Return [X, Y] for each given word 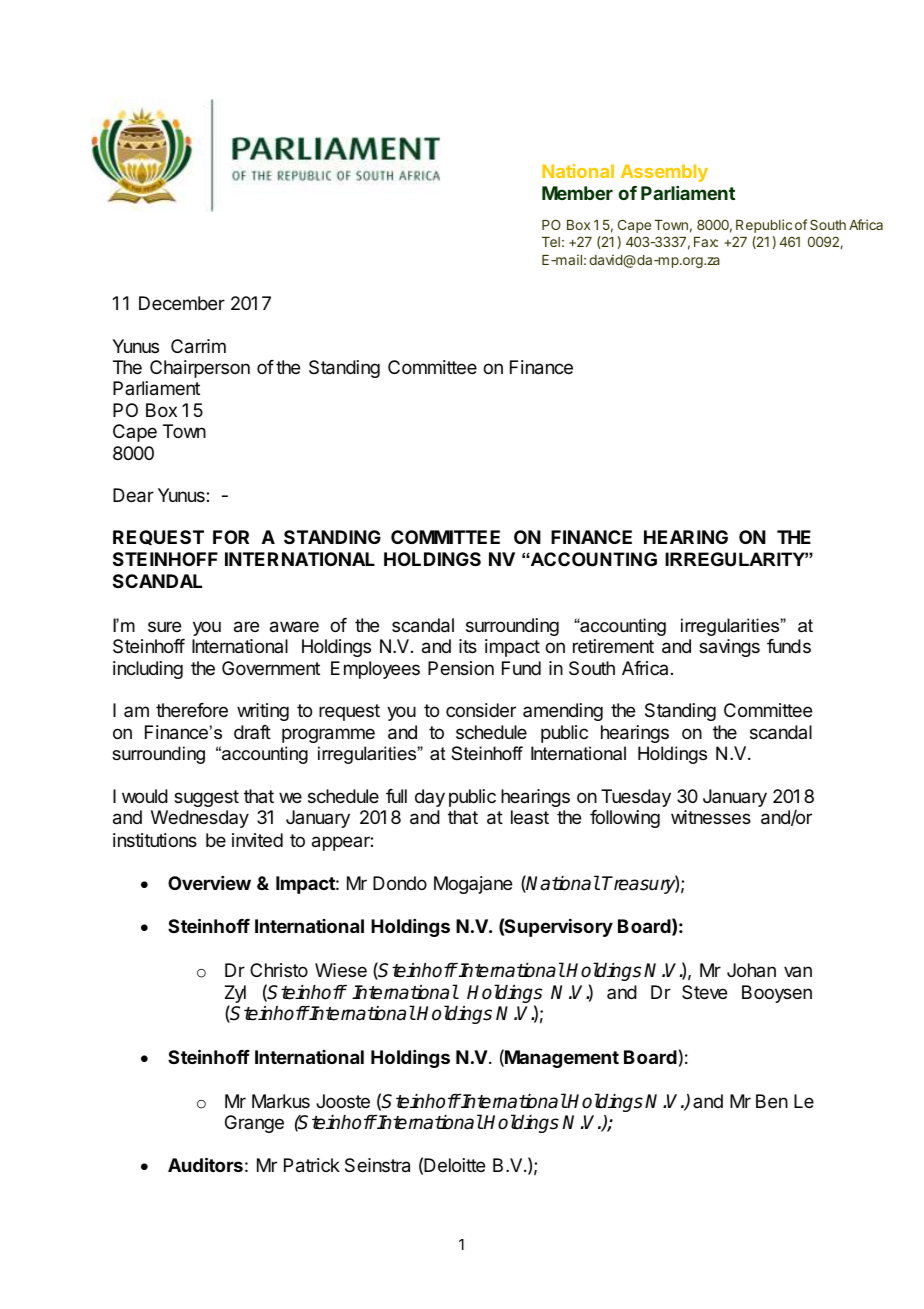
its [468, 646]
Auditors [205, 1164]
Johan [751, 970]
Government [271, 668]
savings [729, 648]
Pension [461, 668]
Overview [209, 883]
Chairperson [200, 369]
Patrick [312, 1165]
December [182, 303]
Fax [706, 242]
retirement [613, 646]
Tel [551, 242]
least [530, 817]
